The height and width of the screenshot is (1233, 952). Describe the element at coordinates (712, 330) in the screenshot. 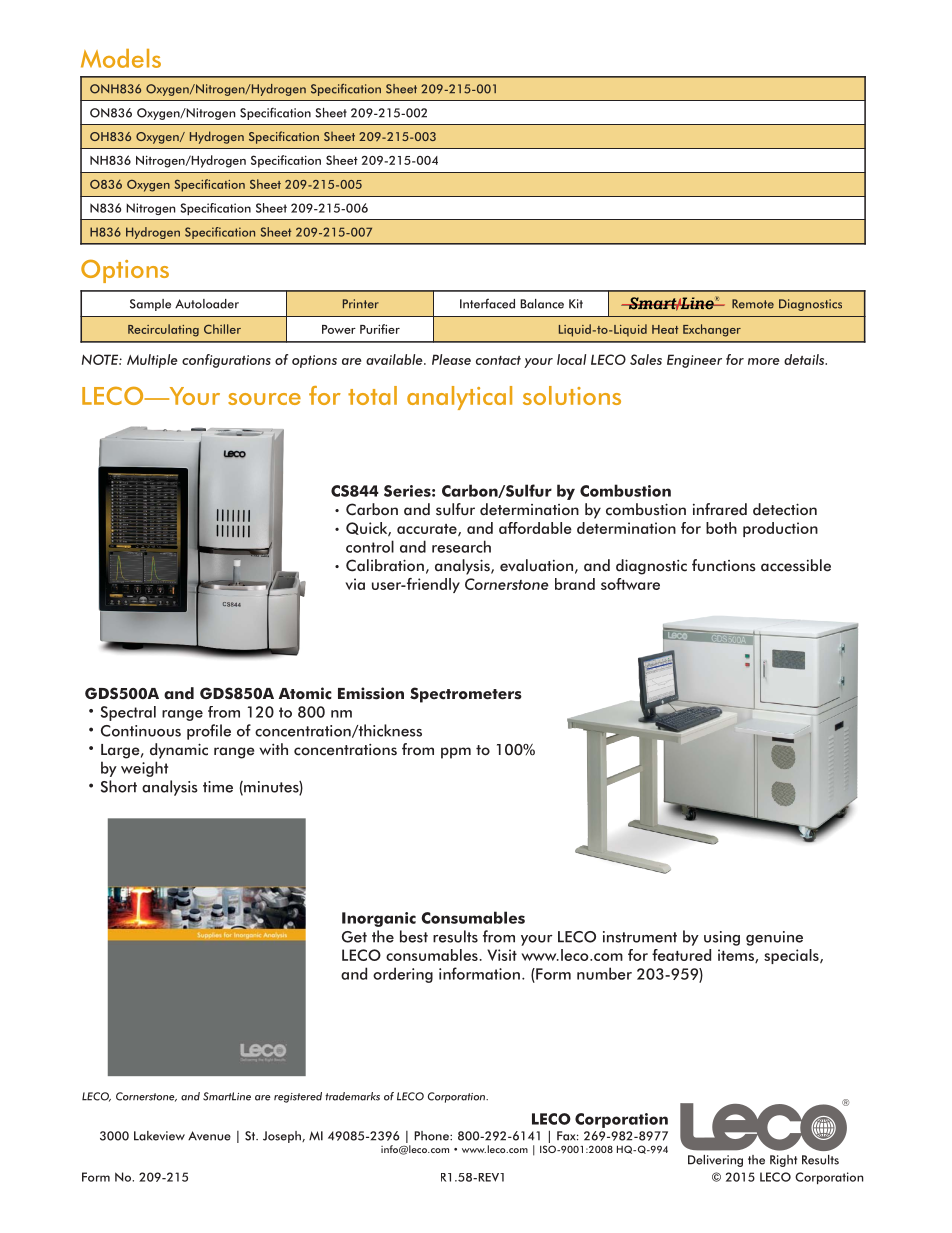

I see `Exchanger` at that location.
